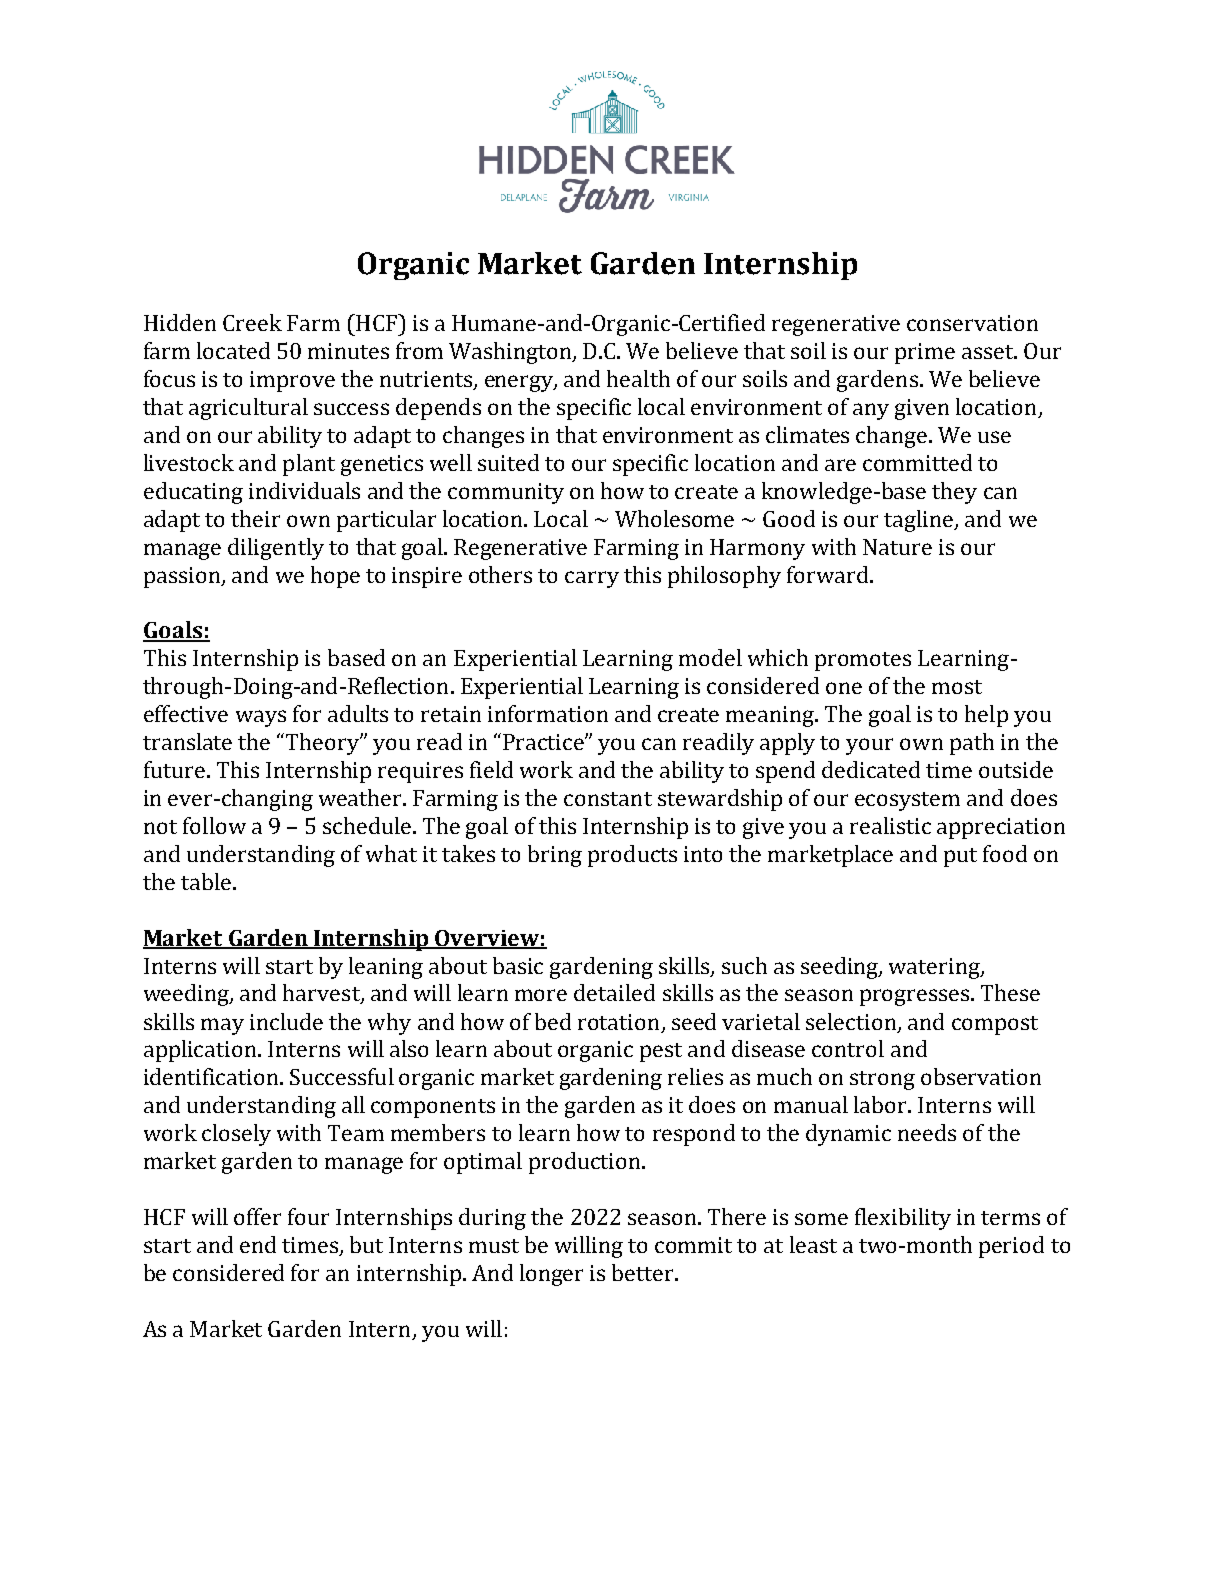 Image resolution: width=1215 pixels, height=1572 pixels. What do you see at coordinates (903, 1219) in the screenshot?
I see `flexibility` at bounding box center [903, 1219].
